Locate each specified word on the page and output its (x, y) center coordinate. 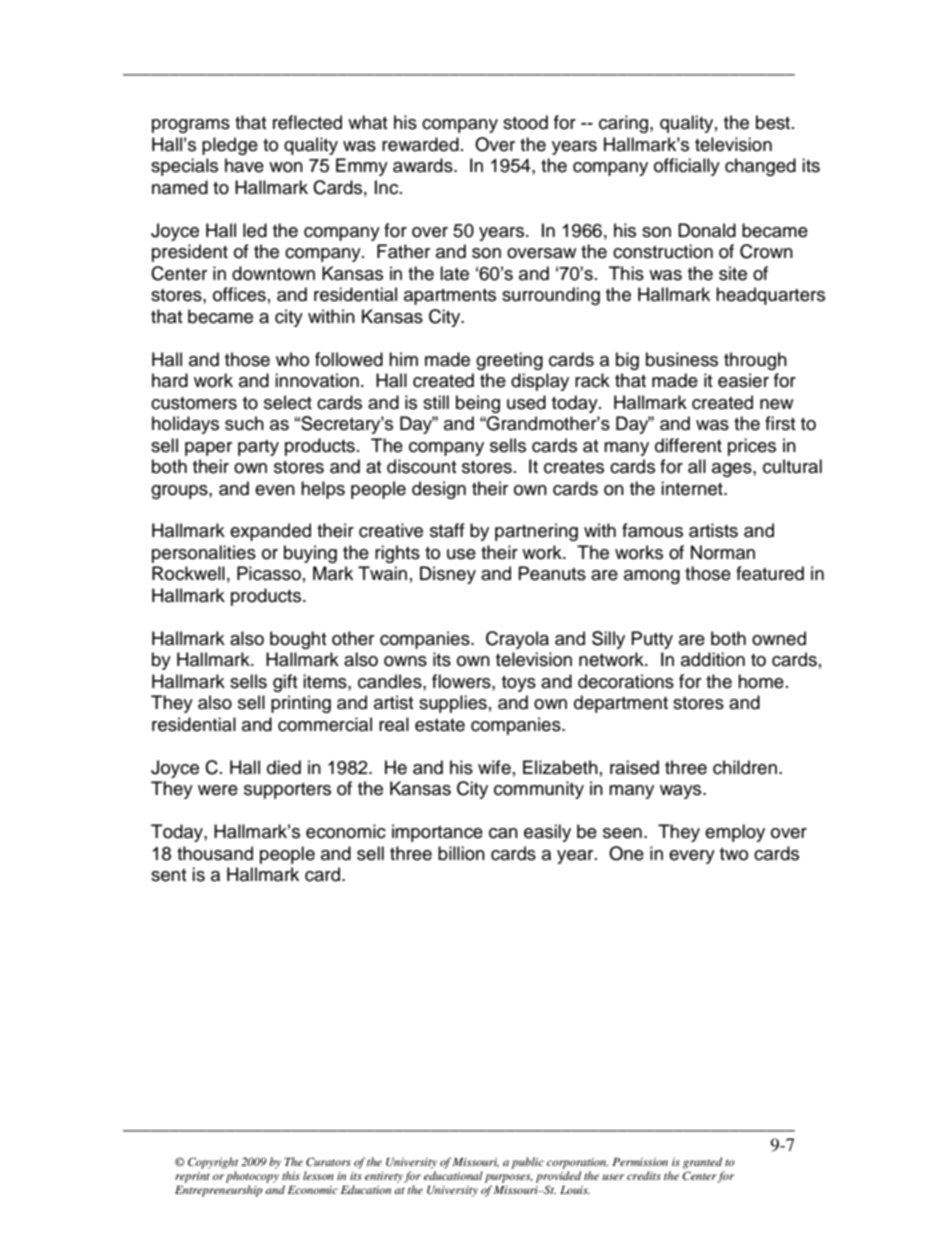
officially (687, 167)
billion (461, 853)
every (692, 857)
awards (424, 165)
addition (713, 659)
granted (702, 1163)
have (244, 165)
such (244, 423)
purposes (509, 1178)
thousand (215, 853)
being (478, 404)
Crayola (517, 640)
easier (743, 380)
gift (285, 683)
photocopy (252, 1177)
